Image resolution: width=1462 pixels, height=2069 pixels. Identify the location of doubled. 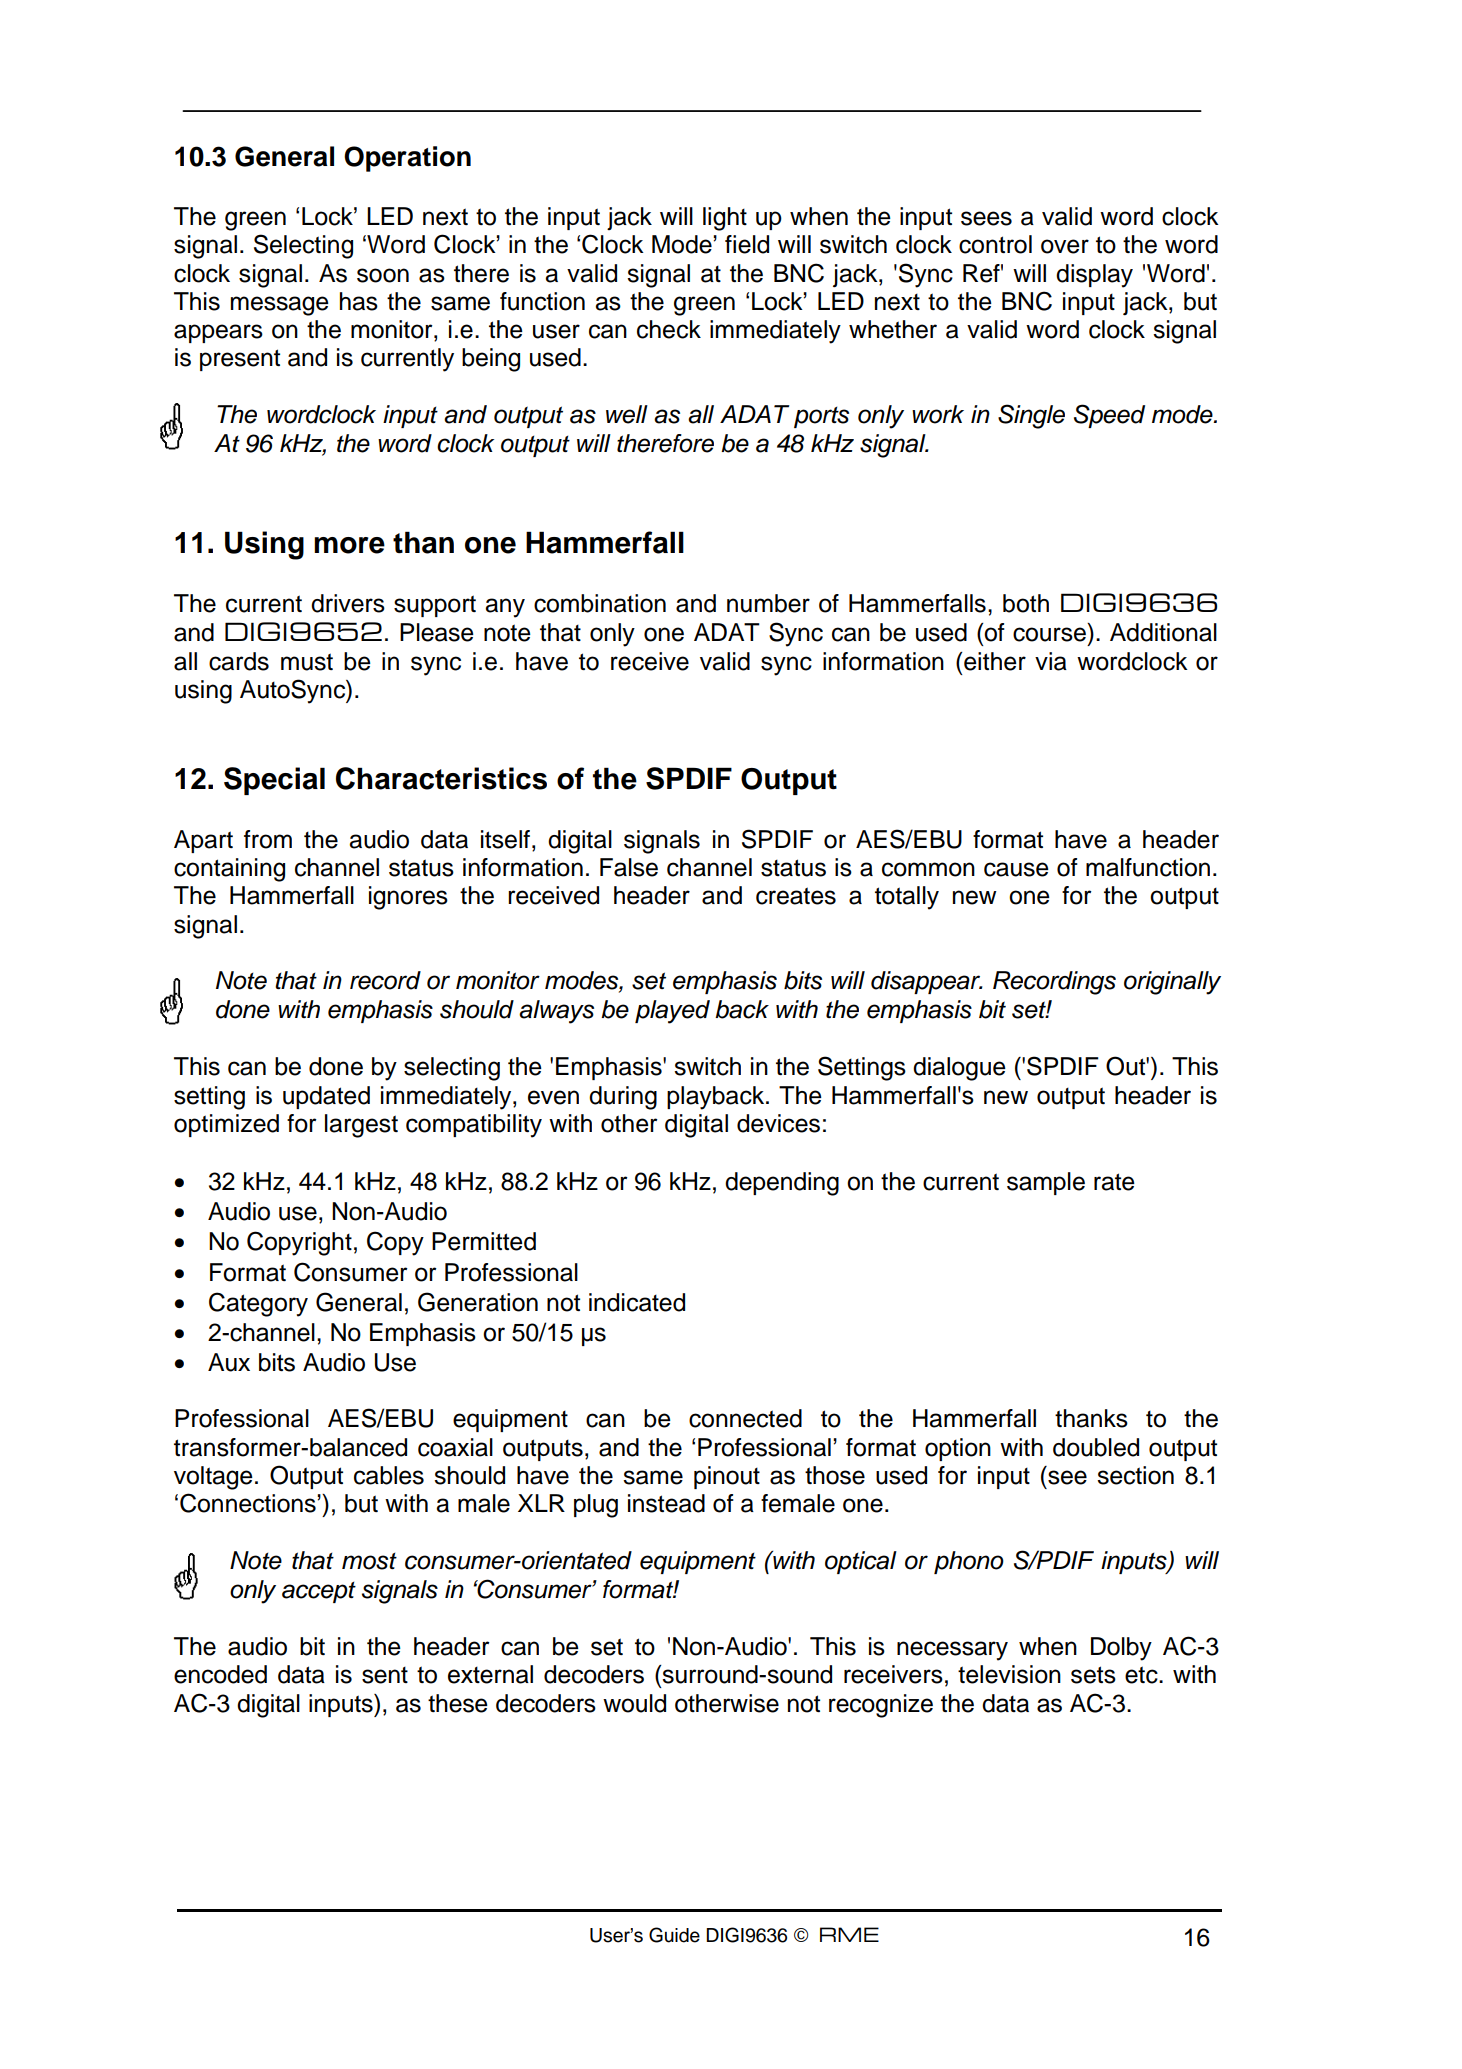
(1096, 1447).
